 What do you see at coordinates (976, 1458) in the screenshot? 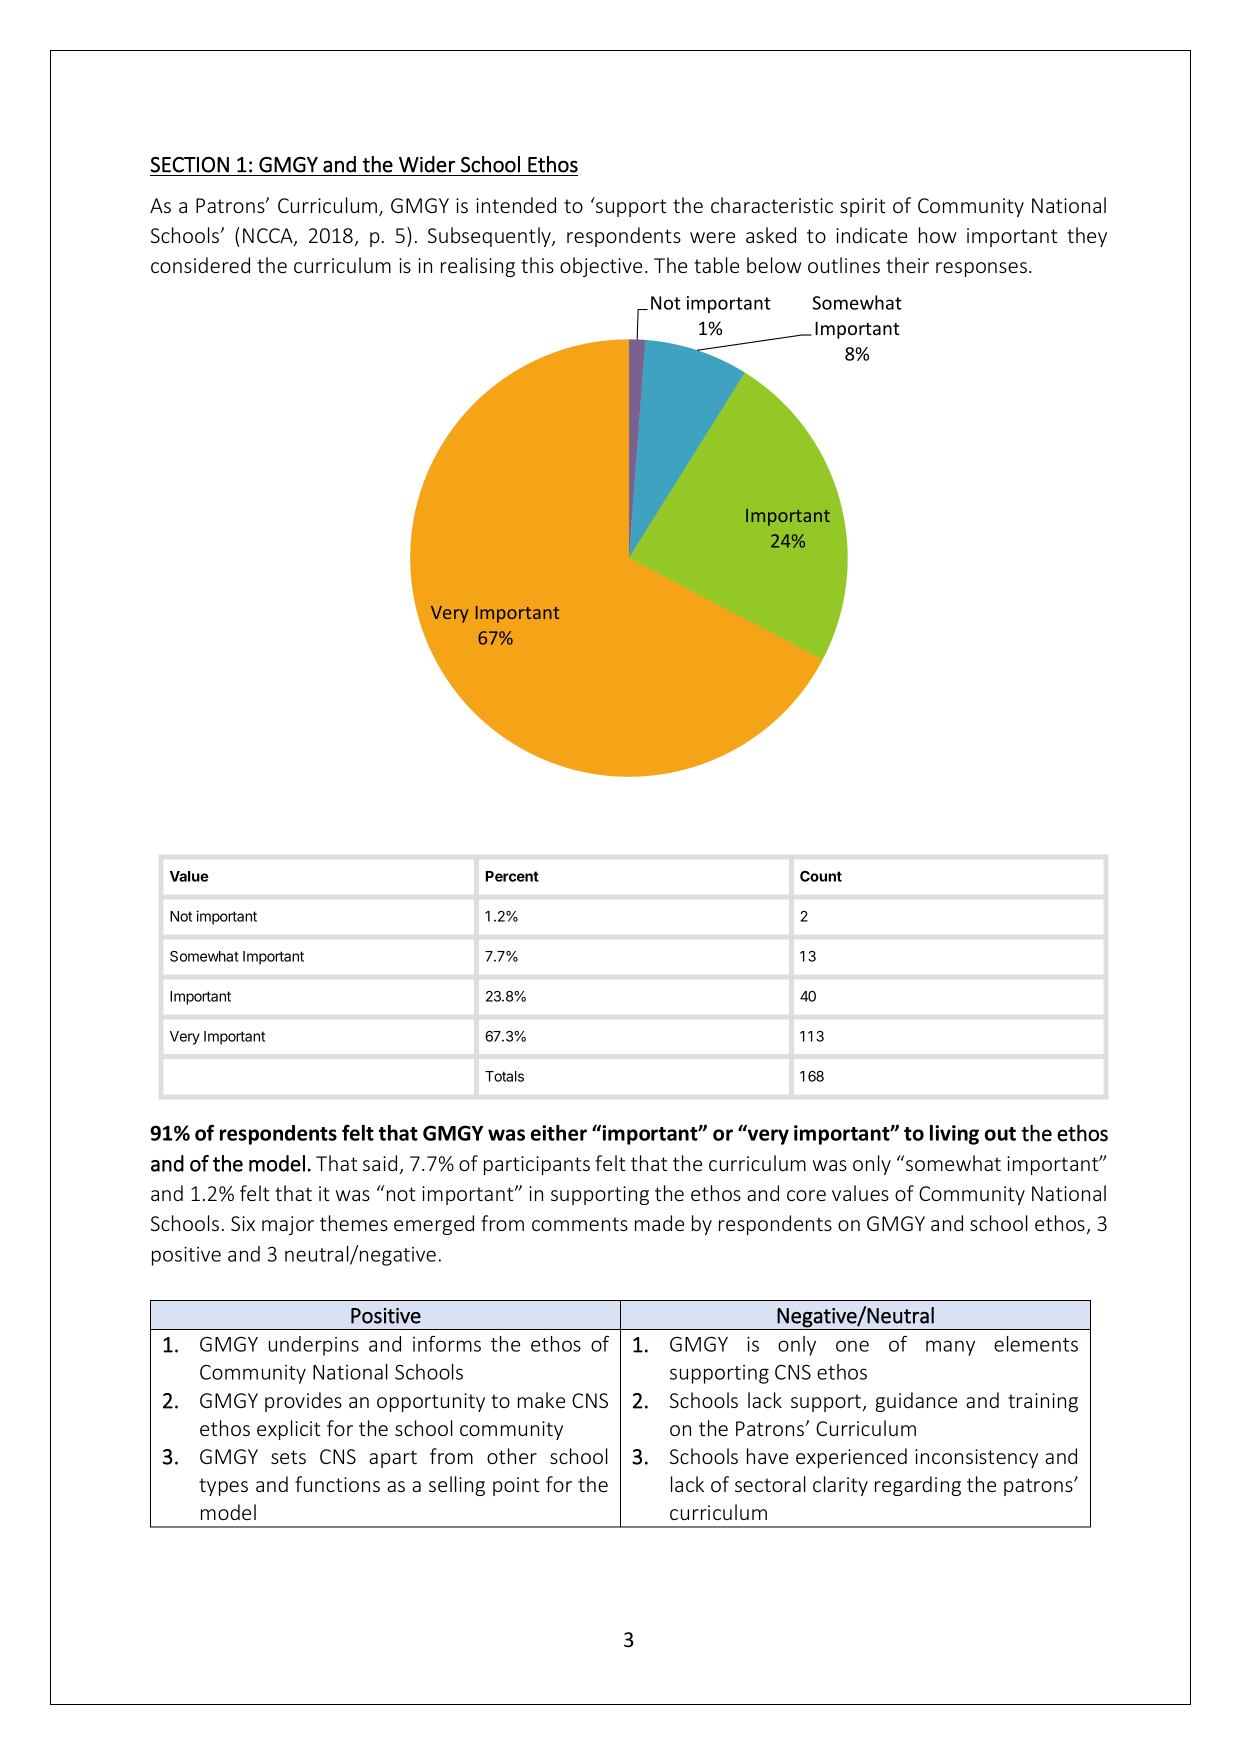
I see `inconsistency` at bounding box center [976, 1458].
